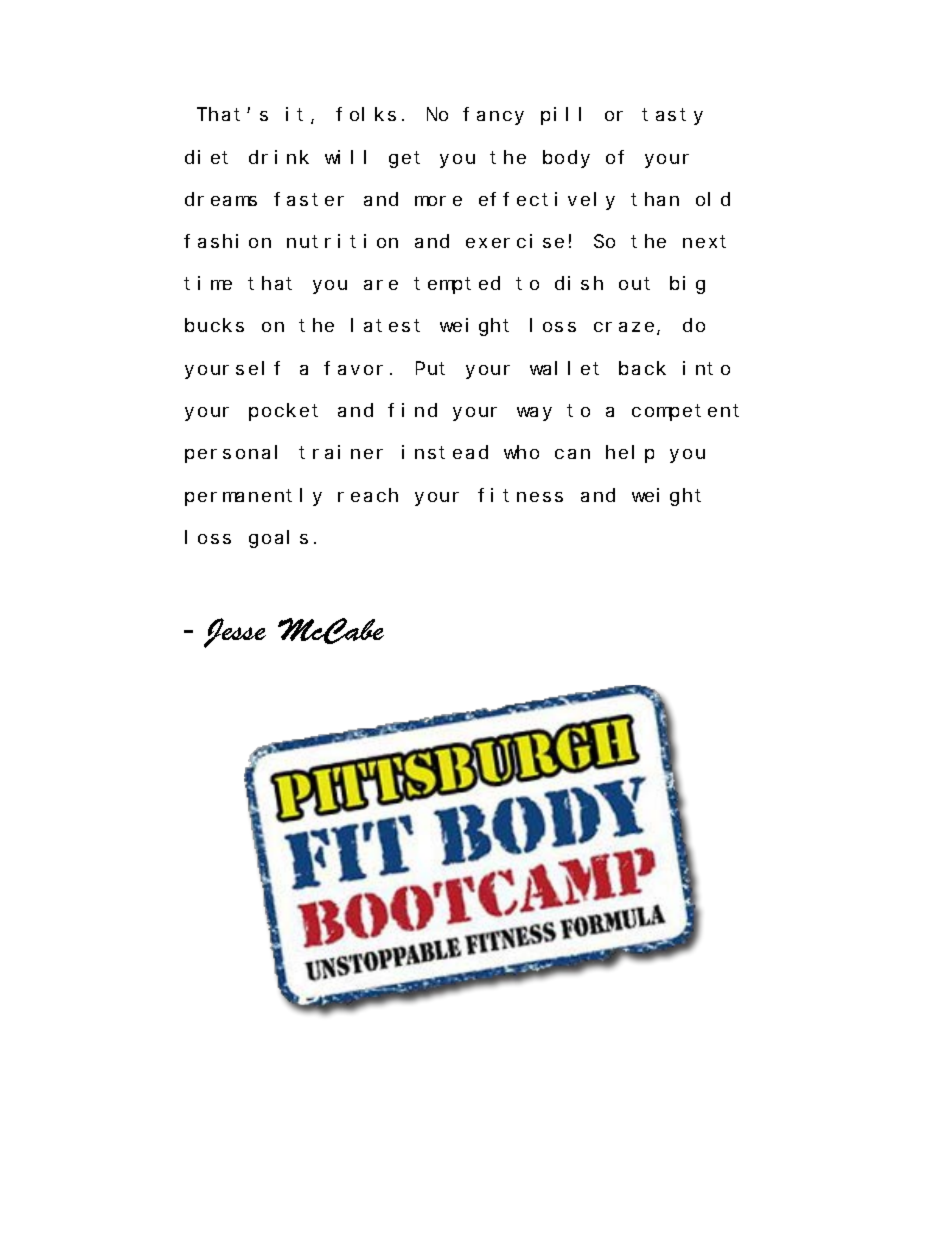  Describe the element at coordinates (630, 454) in the page. I see `help` at that location.
